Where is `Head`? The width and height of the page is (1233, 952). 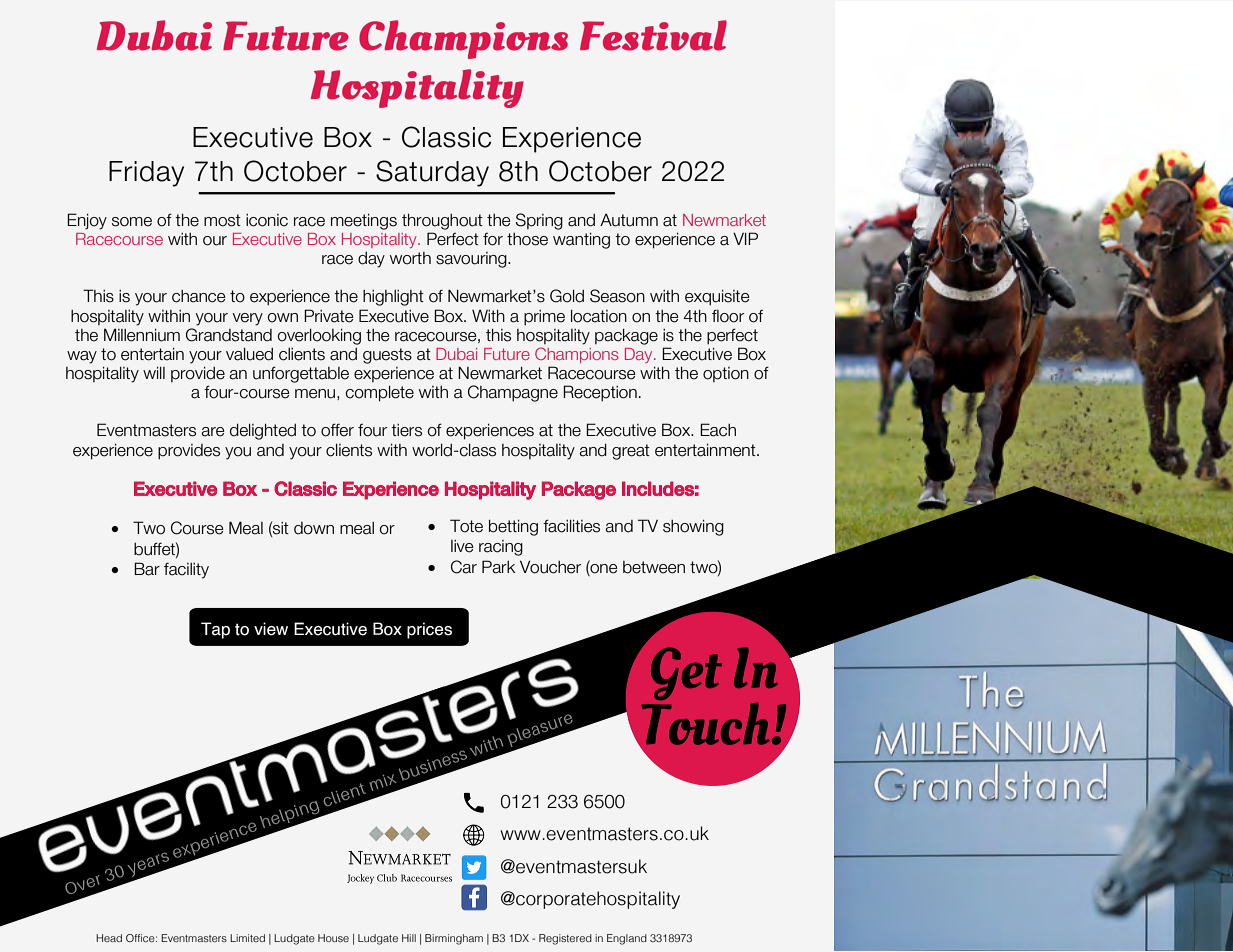 Head is located at coordinates (109, 938).
